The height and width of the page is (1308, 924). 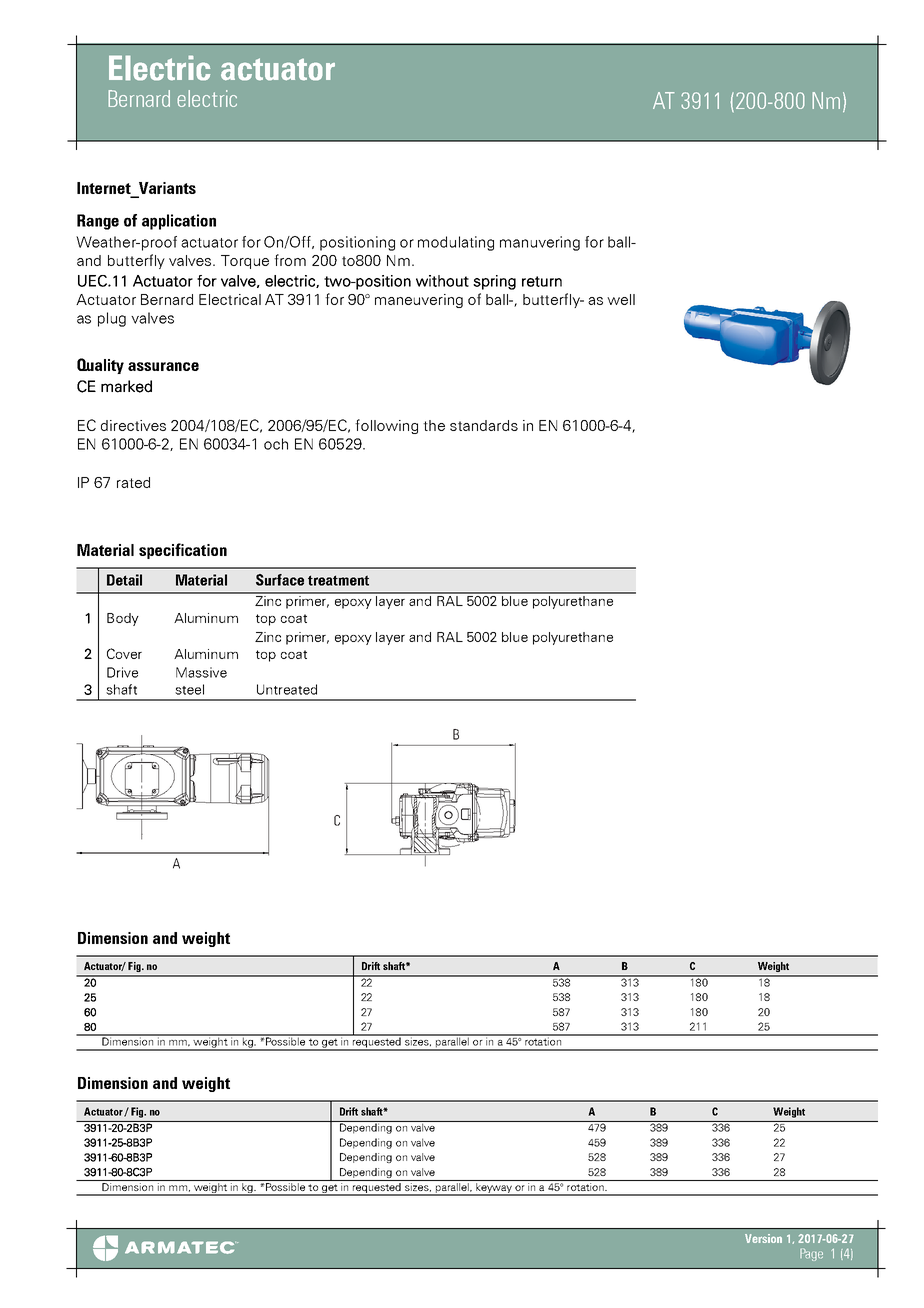 I want to click on Untreated, so click(x=287, y=689).
